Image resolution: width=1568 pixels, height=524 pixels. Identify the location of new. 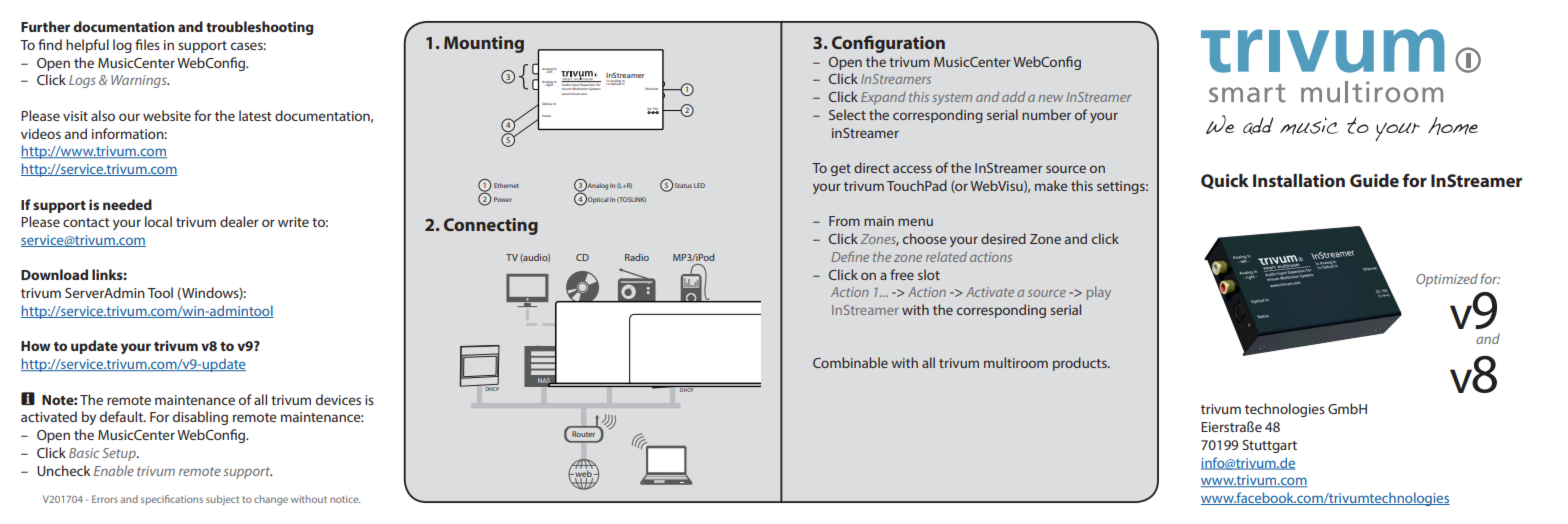
(1050, 98).
